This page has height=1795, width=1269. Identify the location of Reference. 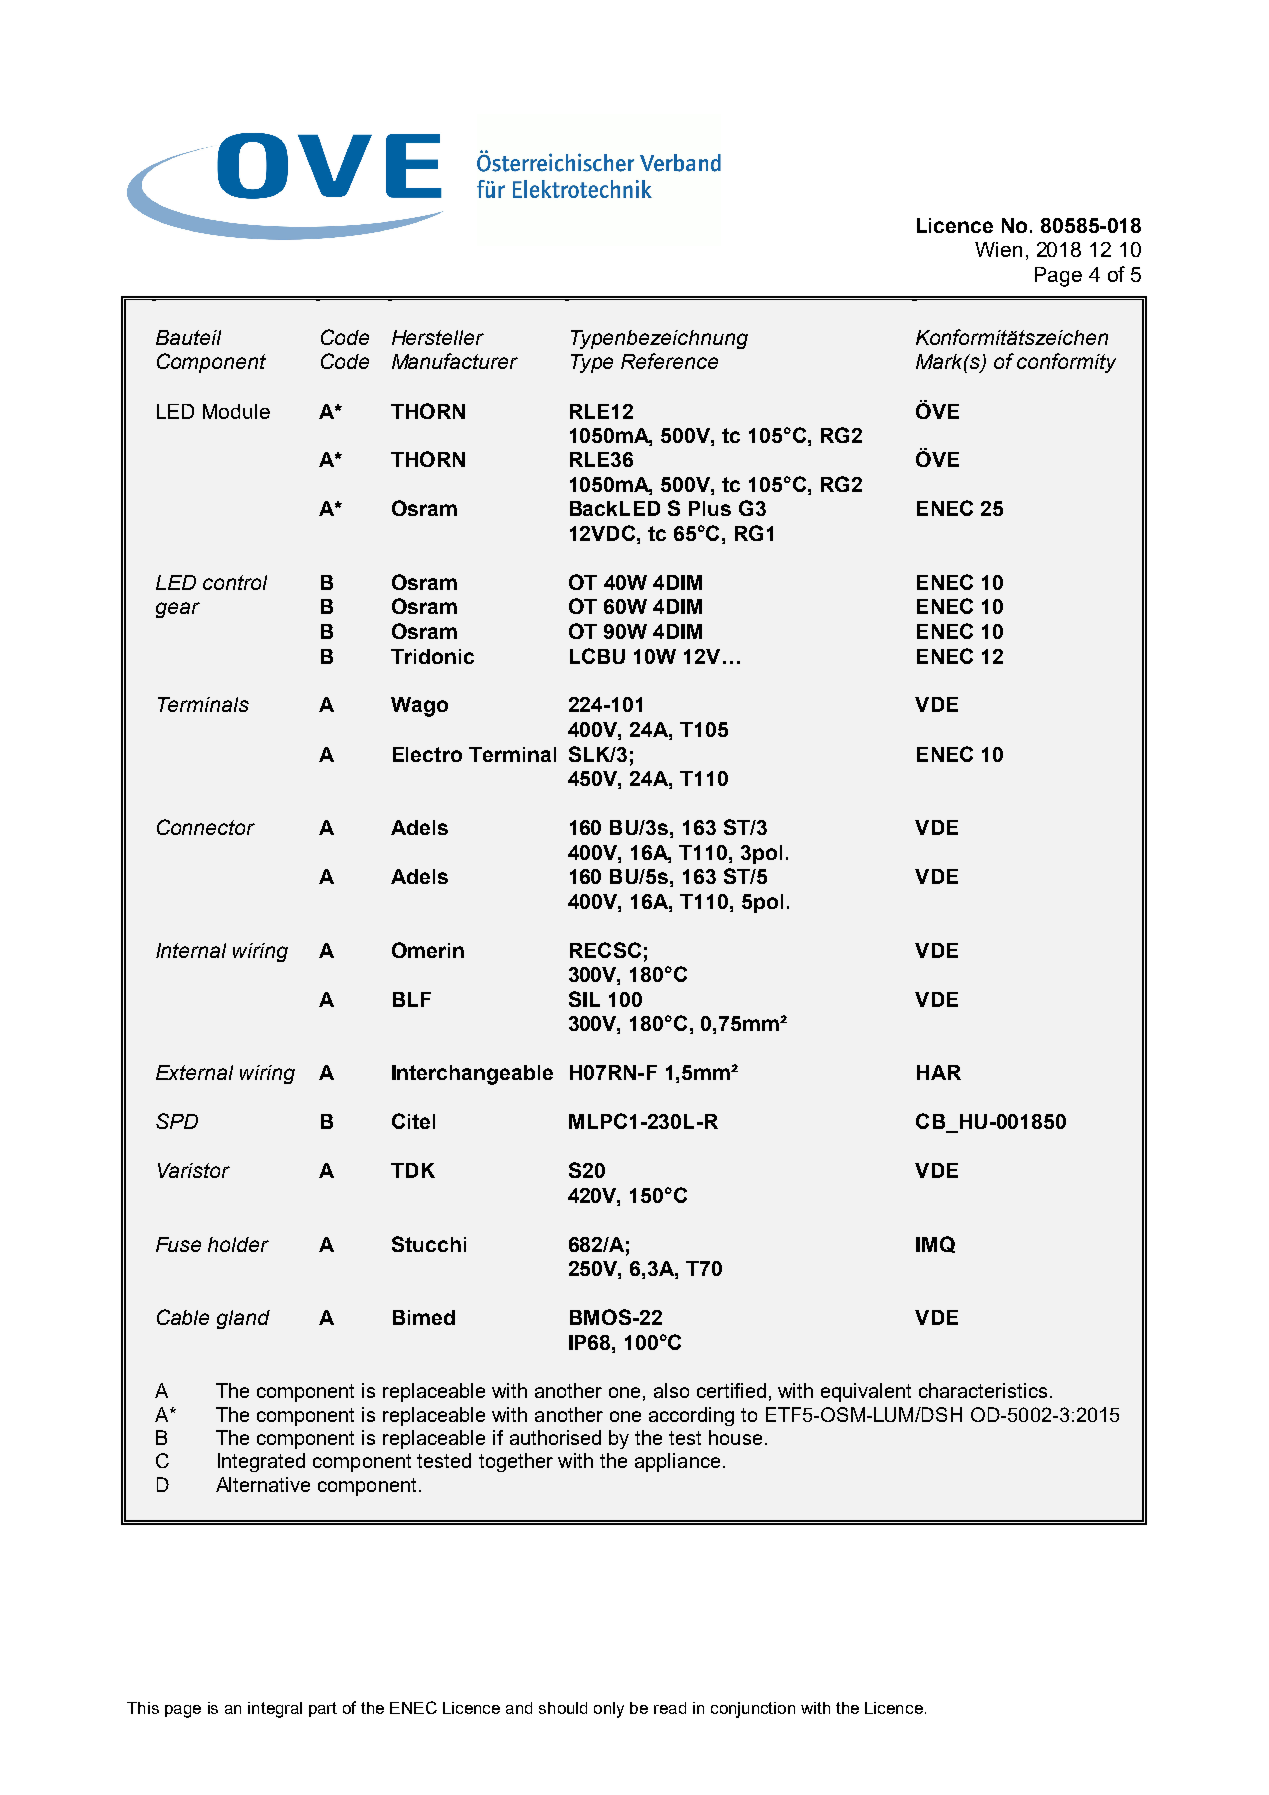
(669, 361).
